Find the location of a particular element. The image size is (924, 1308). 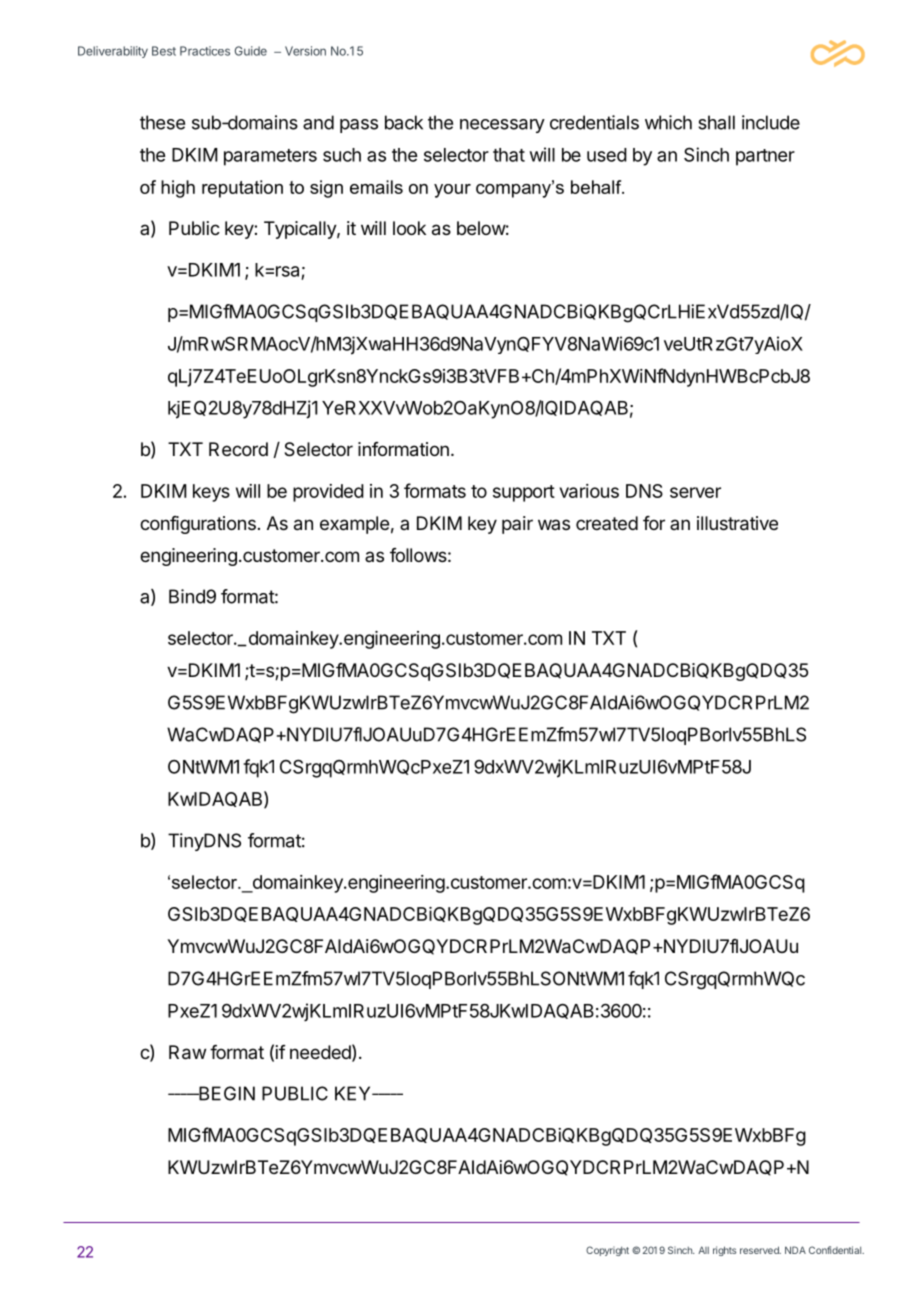

back is located at coordinates (404, 122).
